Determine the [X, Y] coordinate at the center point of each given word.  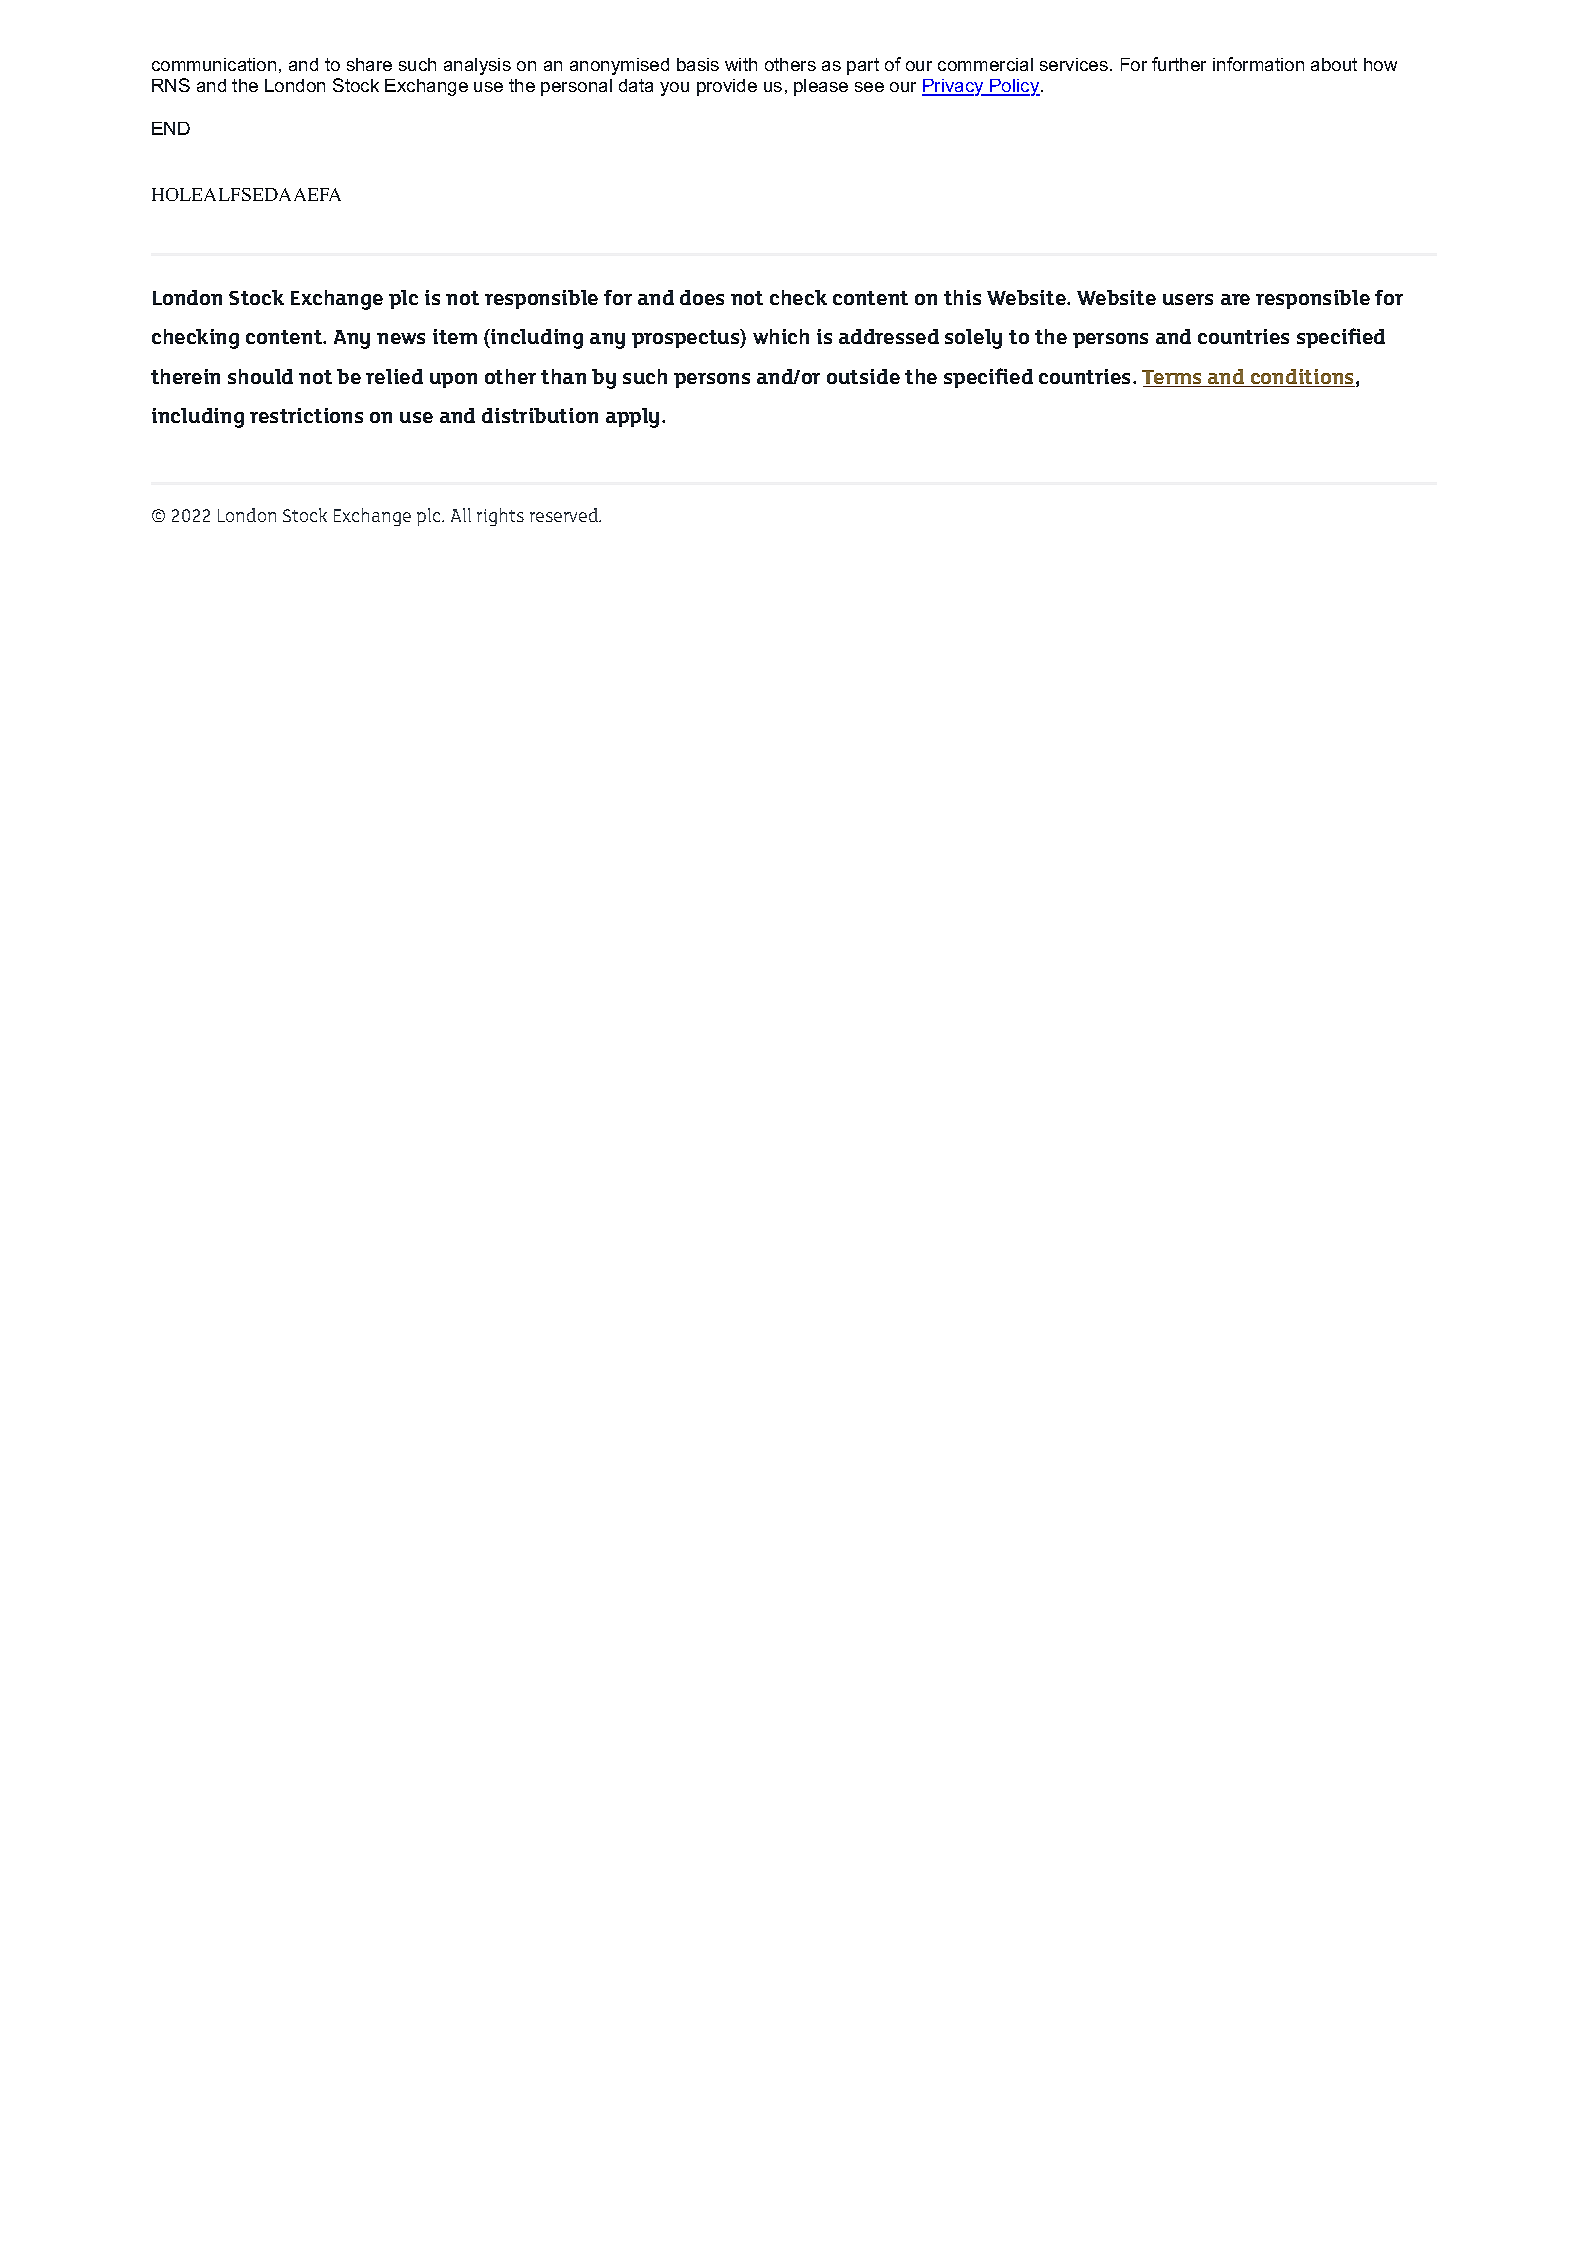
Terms [1173, 378]
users [1188, 299]
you [674, 89]
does [702, 297]
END [171, 128]
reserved [565, 515]
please [821, 87]
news [401, 338]
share [369, 64]
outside [863, 376]
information [1258, 64]
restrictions [306, 415]
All [461, 515]
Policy [1015, 87]
